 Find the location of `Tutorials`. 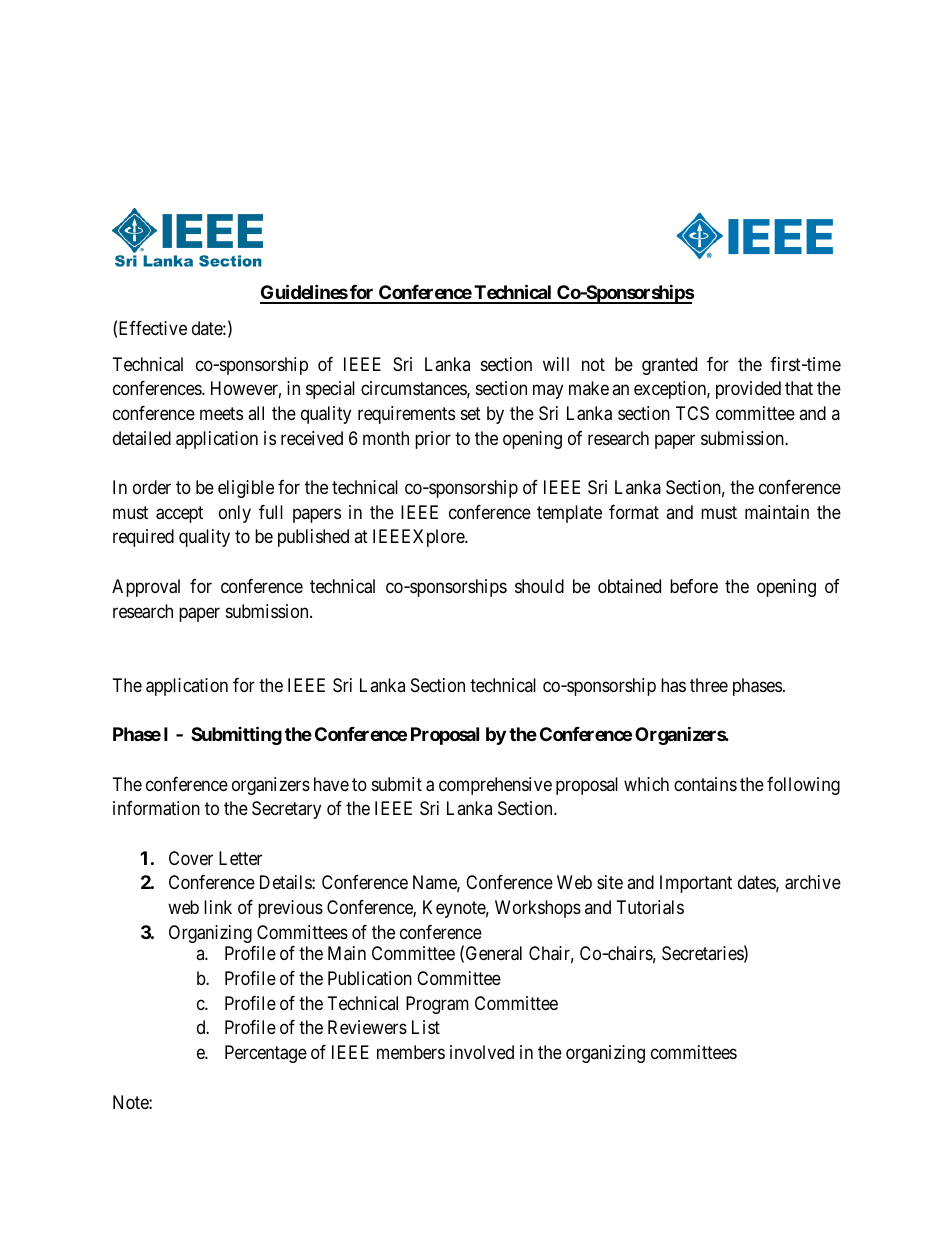

Tutorials is located at coordinates (650, 907).
